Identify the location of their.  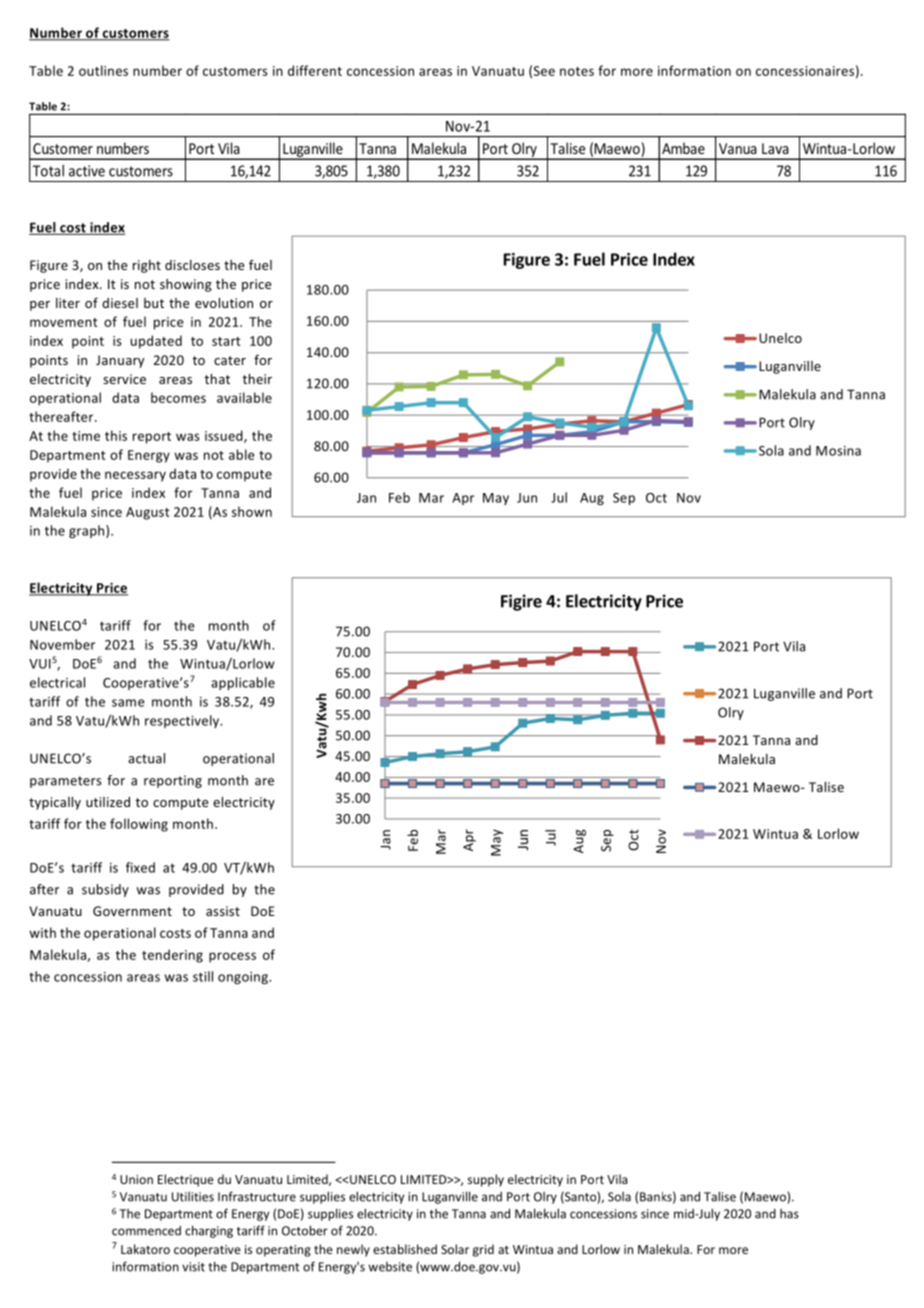
(257, 379).
